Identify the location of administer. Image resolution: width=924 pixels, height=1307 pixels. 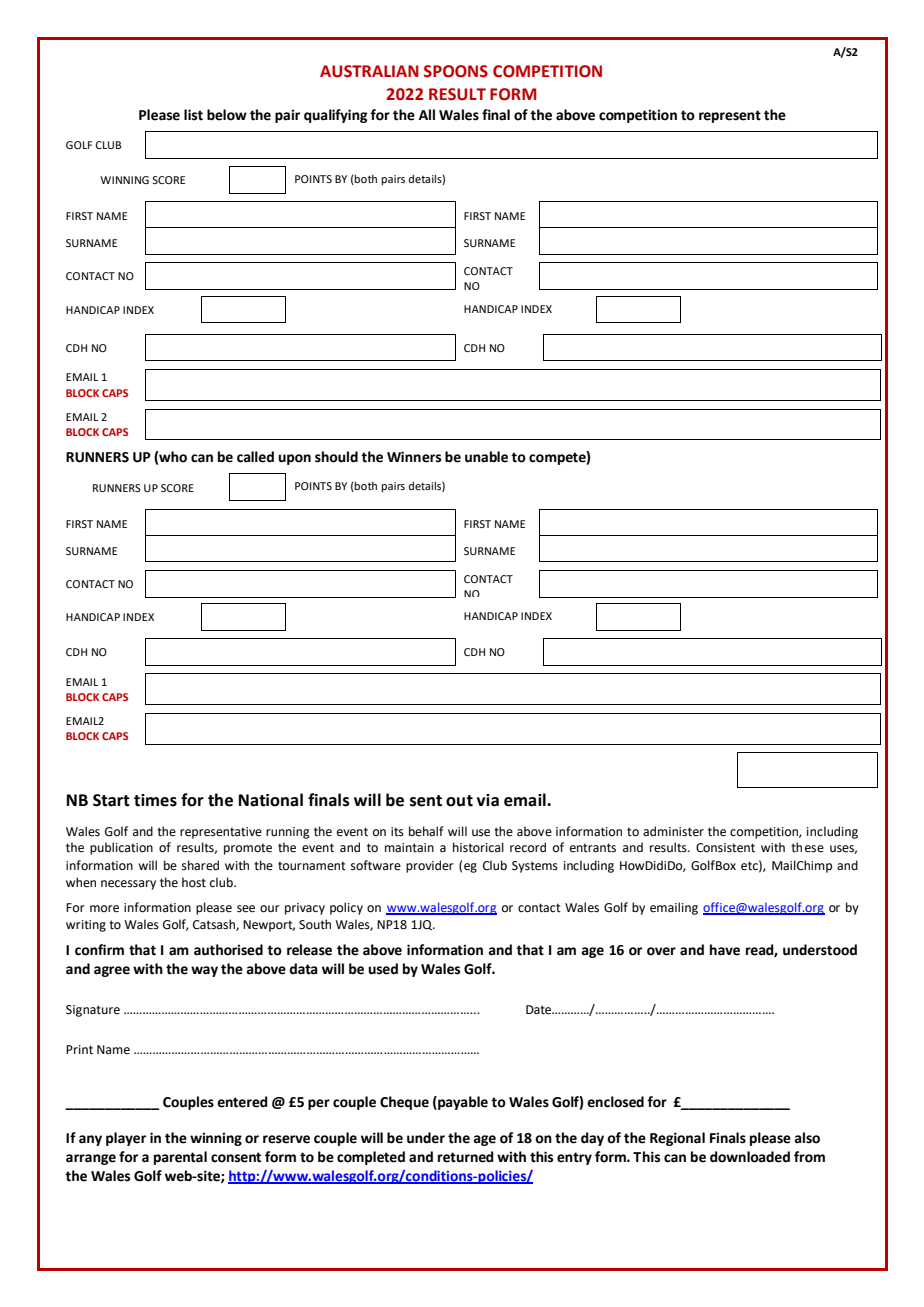
(673, 831).
